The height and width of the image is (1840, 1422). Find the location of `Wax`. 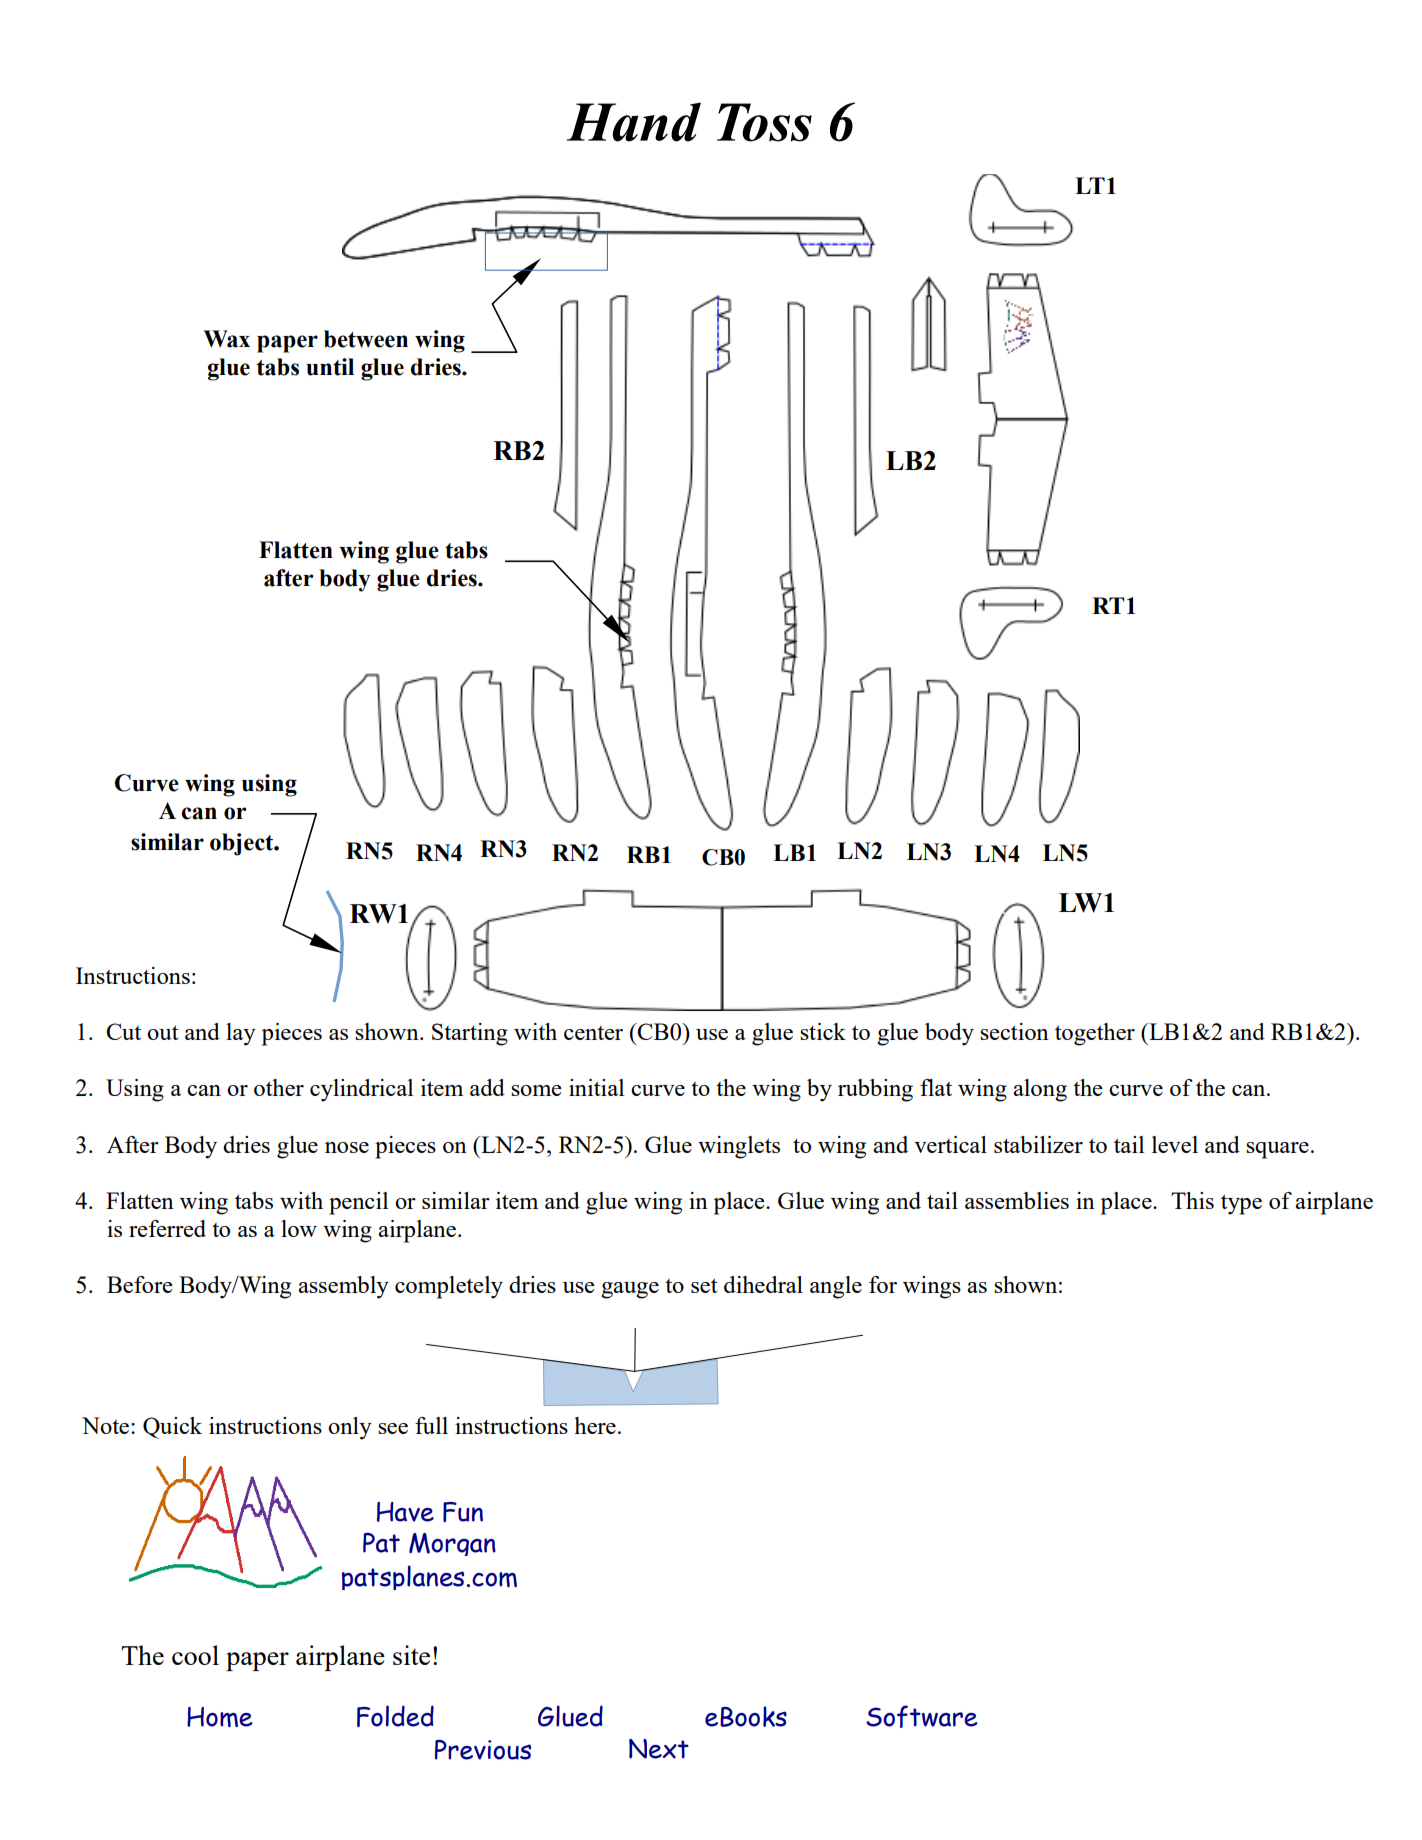

Wax is located at coordinates (226, 339).
